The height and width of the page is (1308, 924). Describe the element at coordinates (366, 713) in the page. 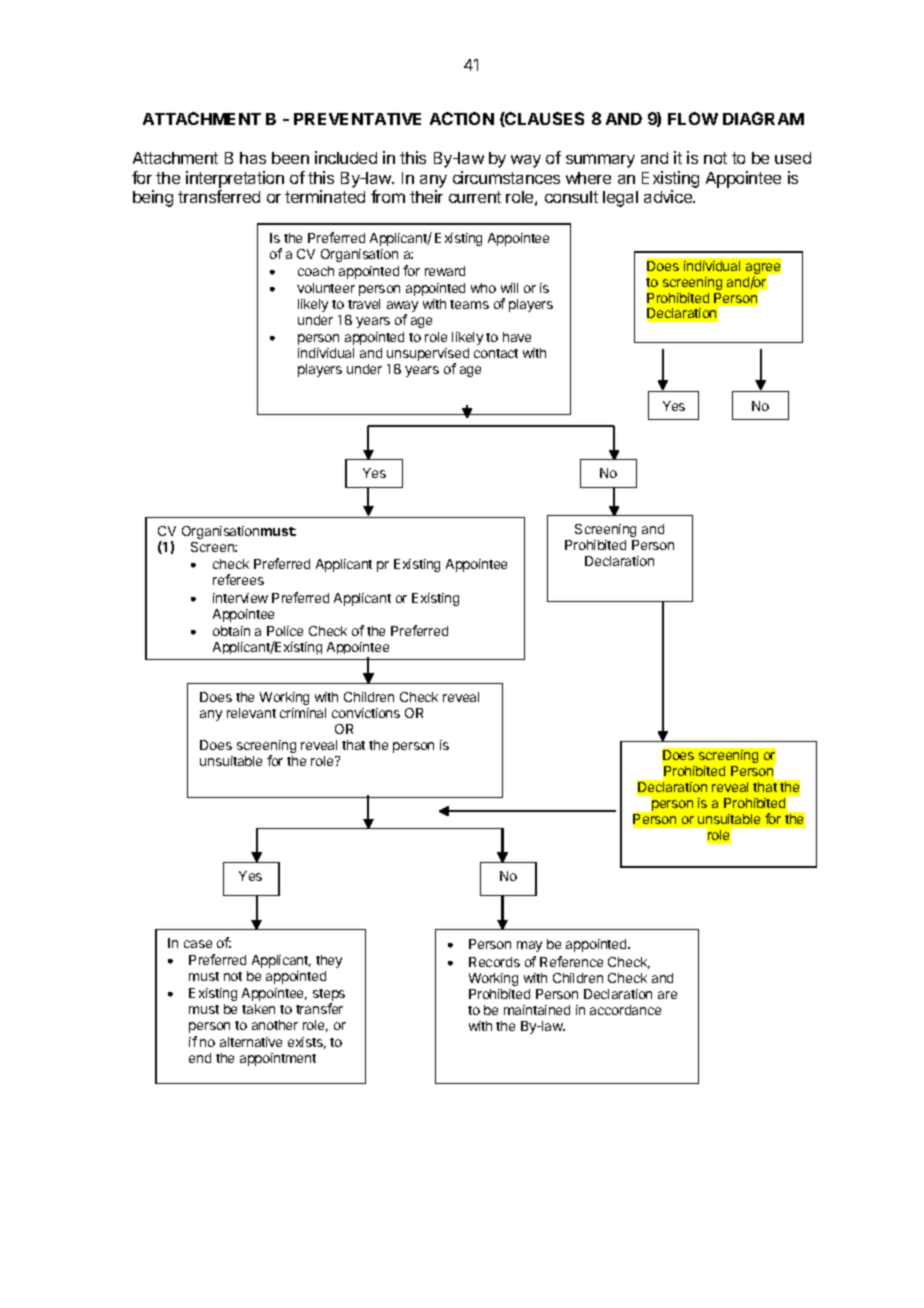

I see `convictions` at that location.
